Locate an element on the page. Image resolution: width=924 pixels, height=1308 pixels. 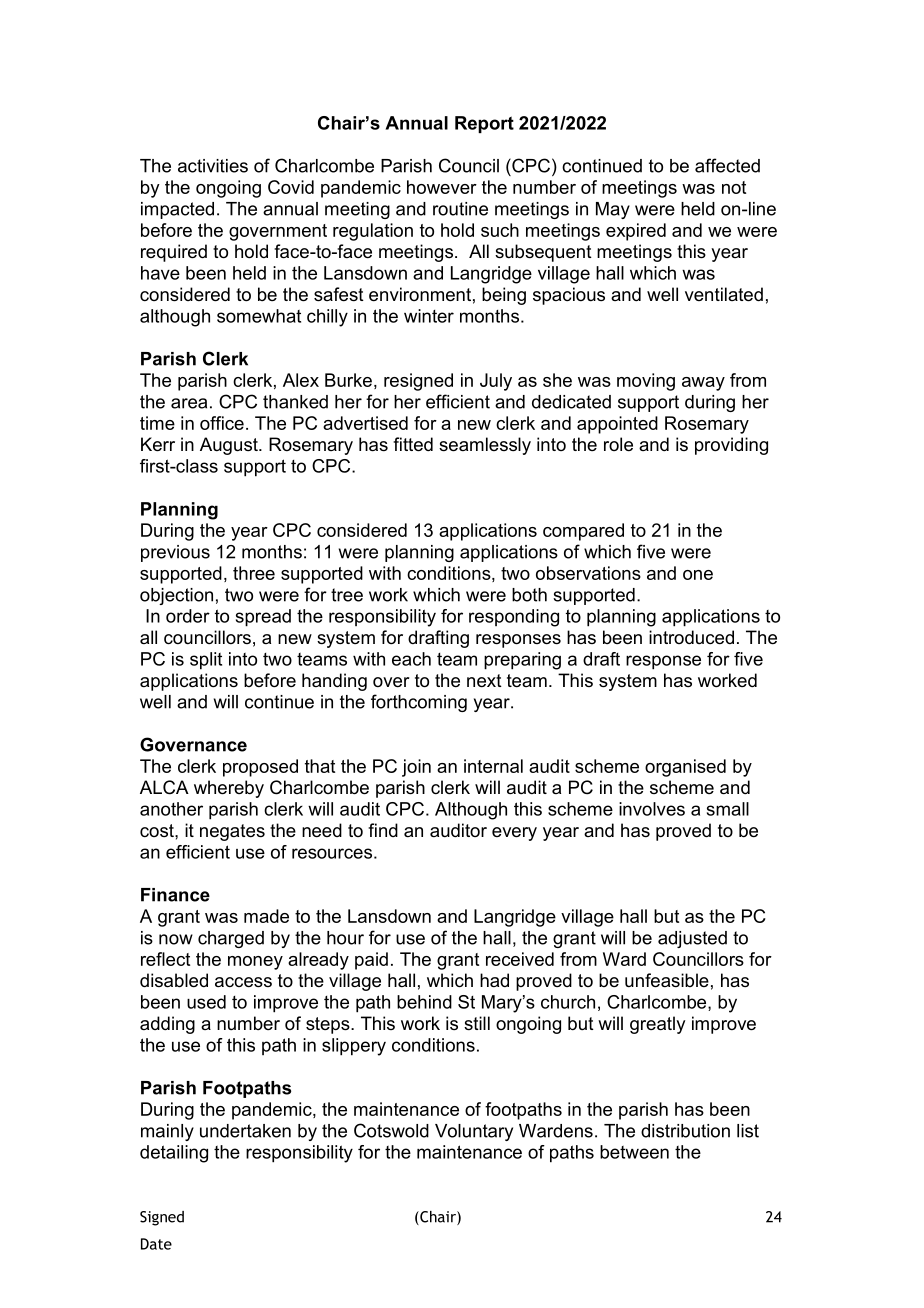
however is located at coordinates (442, 187).
